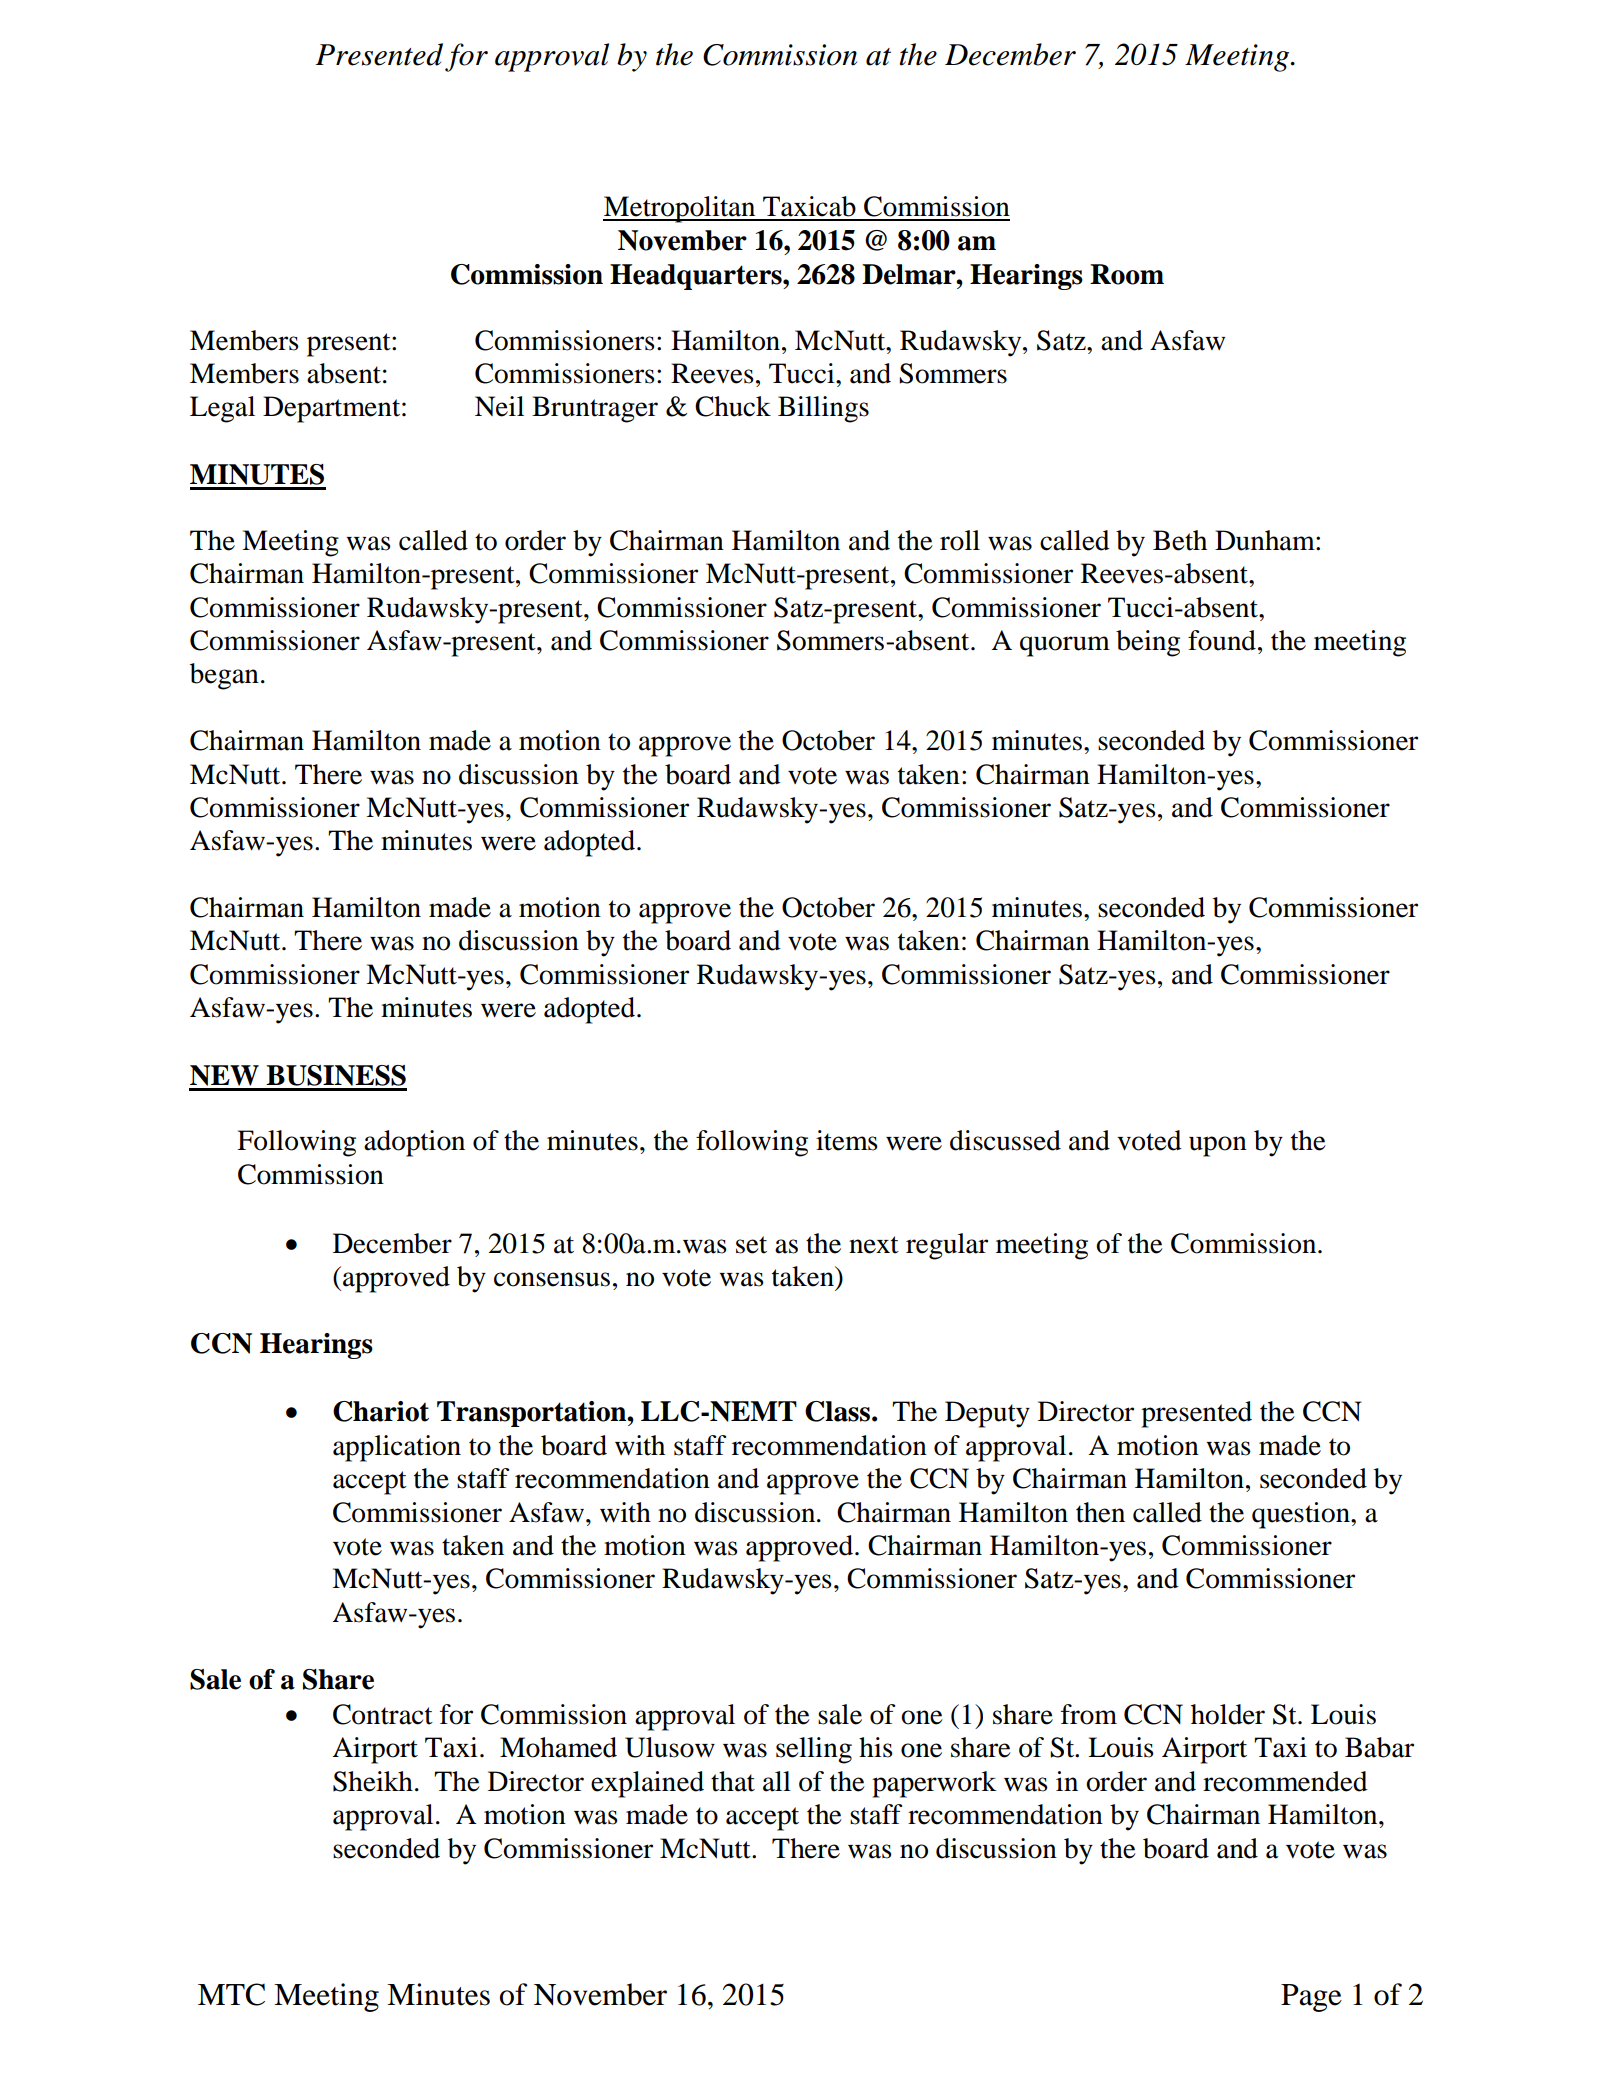 The width and height of the image is (1614, 2089). What do you see at coordinates (1311, 1998) in the image?
I see `Page` at bounding box center [1311, 1998].
